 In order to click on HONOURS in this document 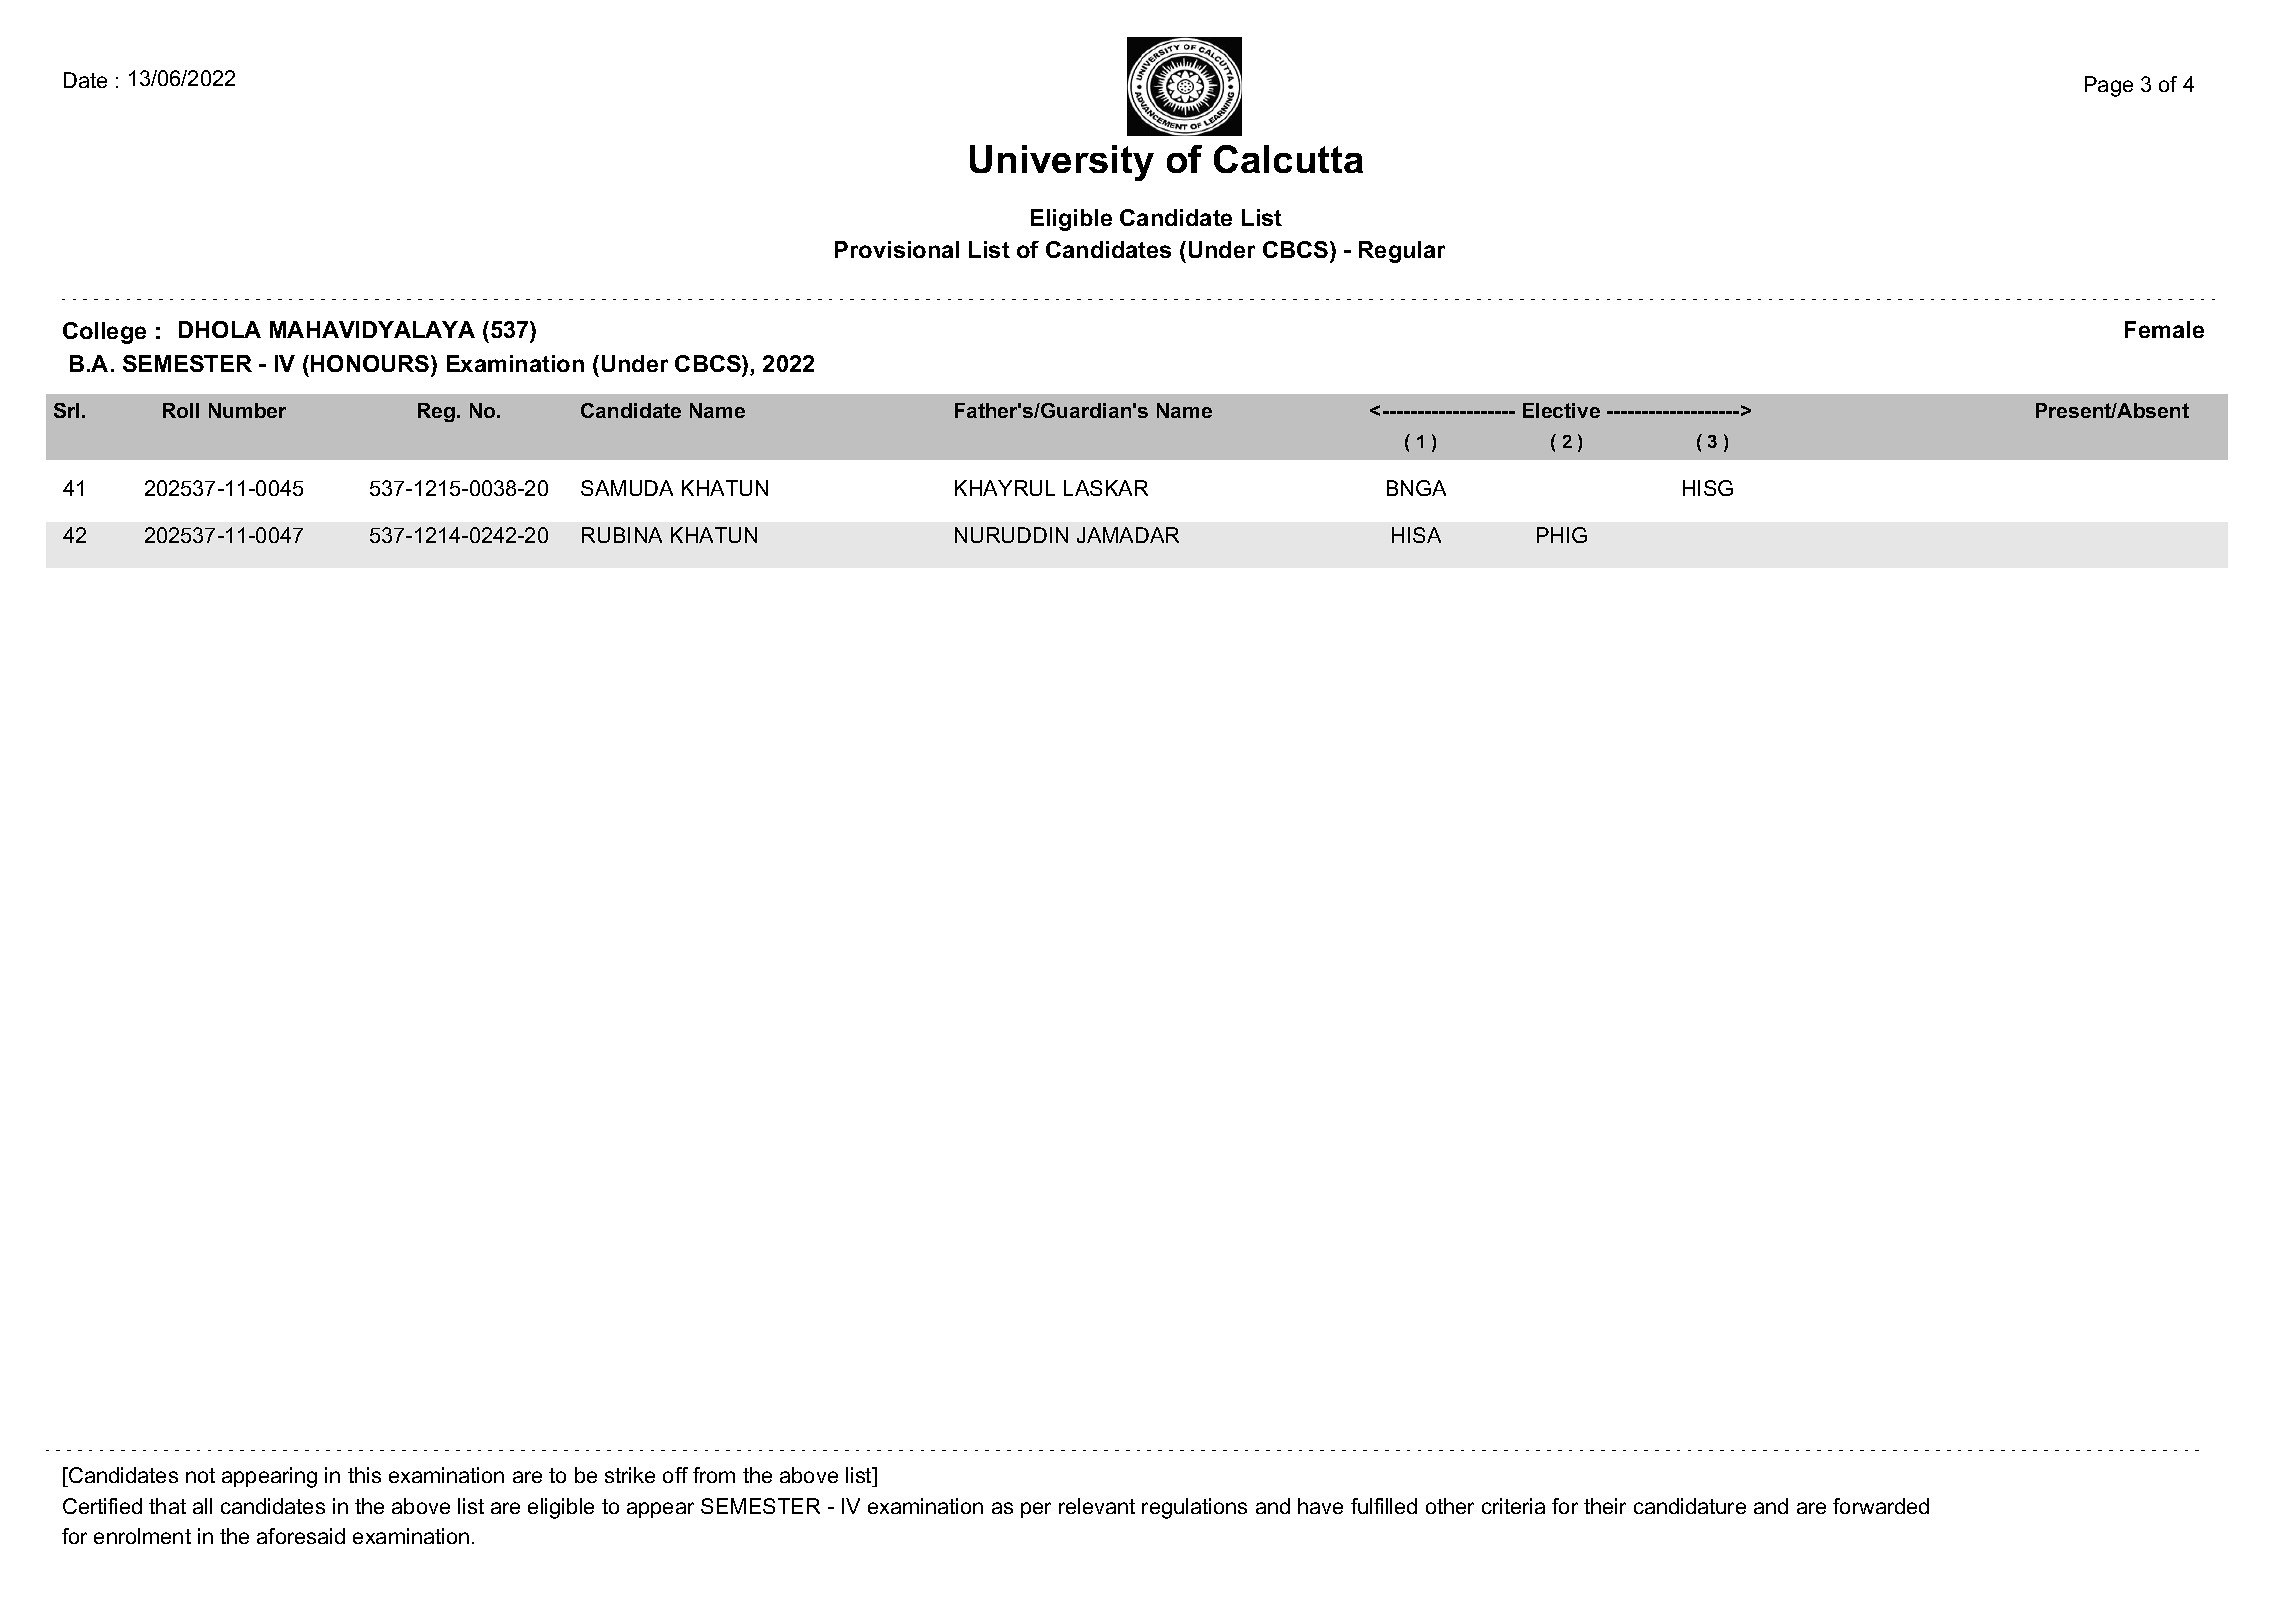, I will do `click(371, 365)`.
